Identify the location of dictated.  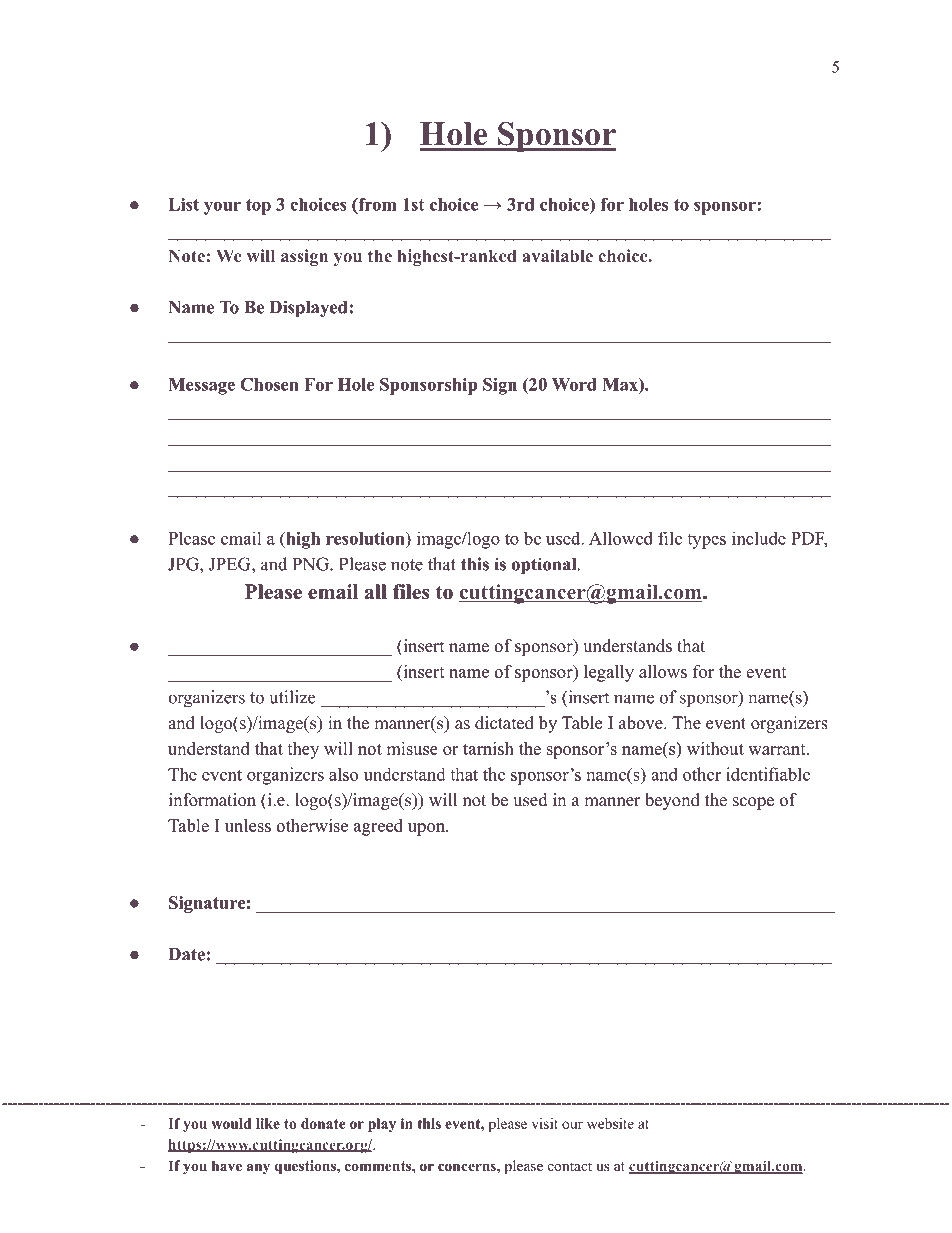
(504, 723).
